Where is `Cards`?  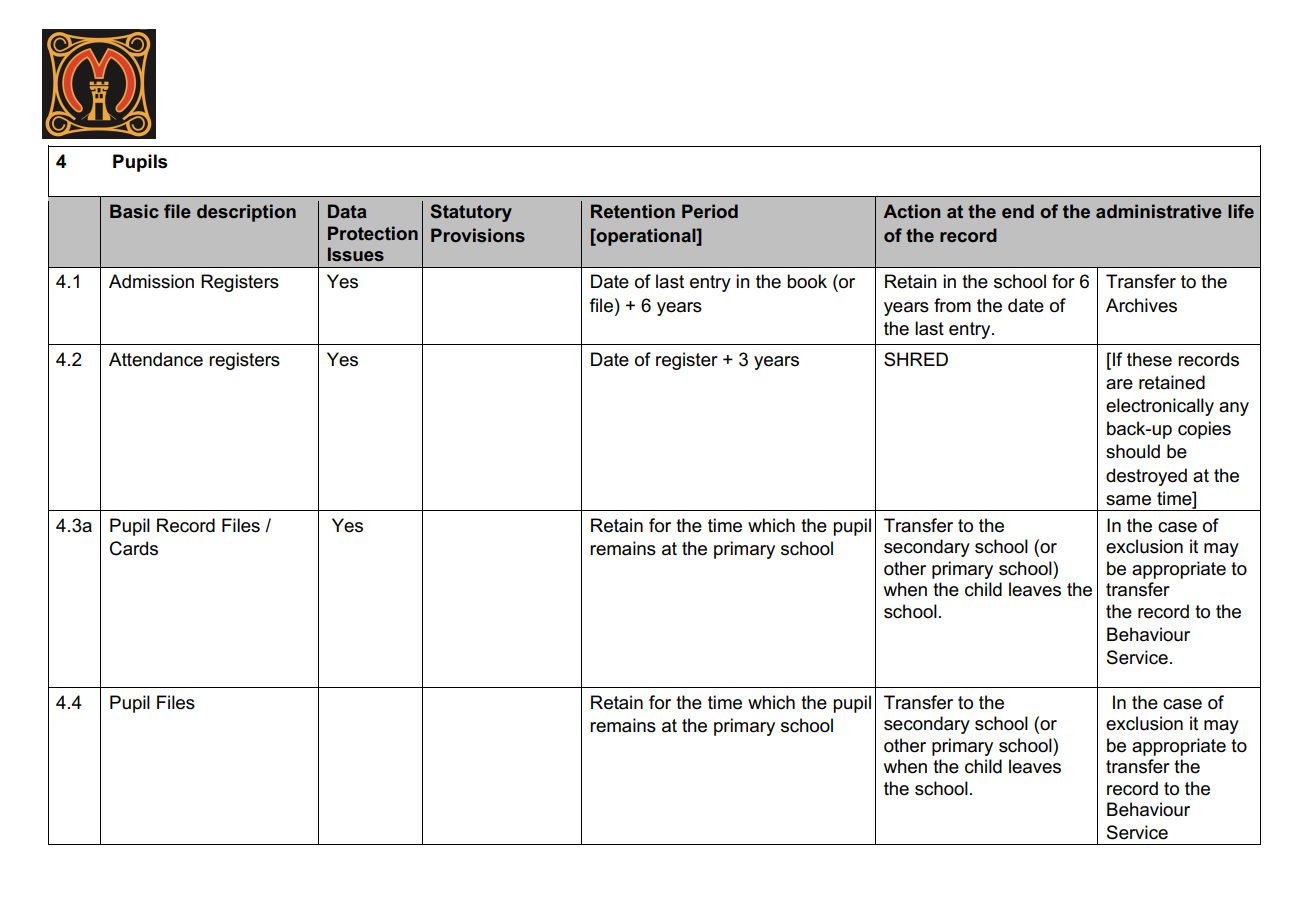 Cards is located at coordinates (134, 548).
